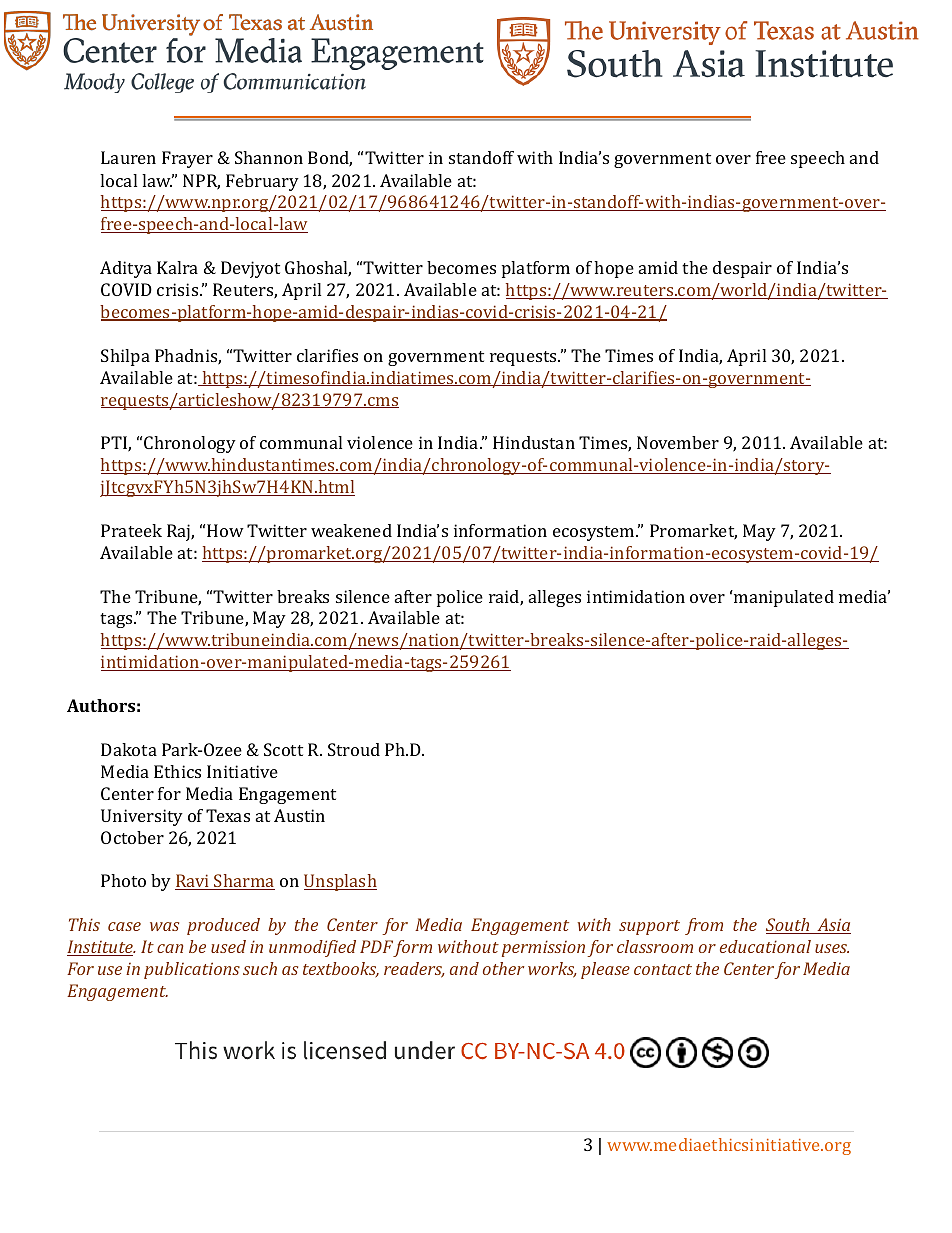 The image size is (952, 1233). What do you see at coordinates (351, 530) in the screenshot?
I see `weakened` at bounding box center [351, 530].
